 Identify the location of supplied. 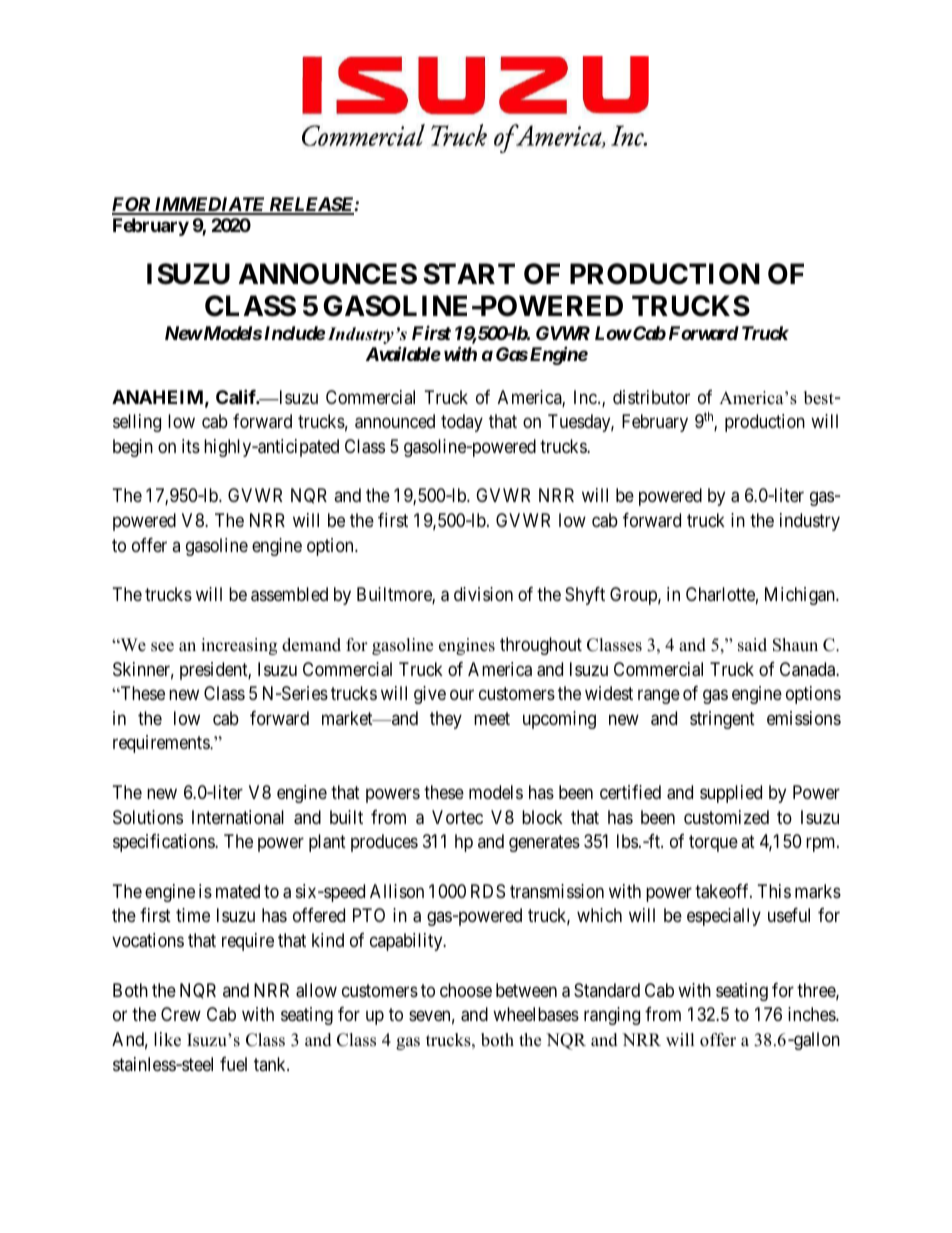
(731, 794).
